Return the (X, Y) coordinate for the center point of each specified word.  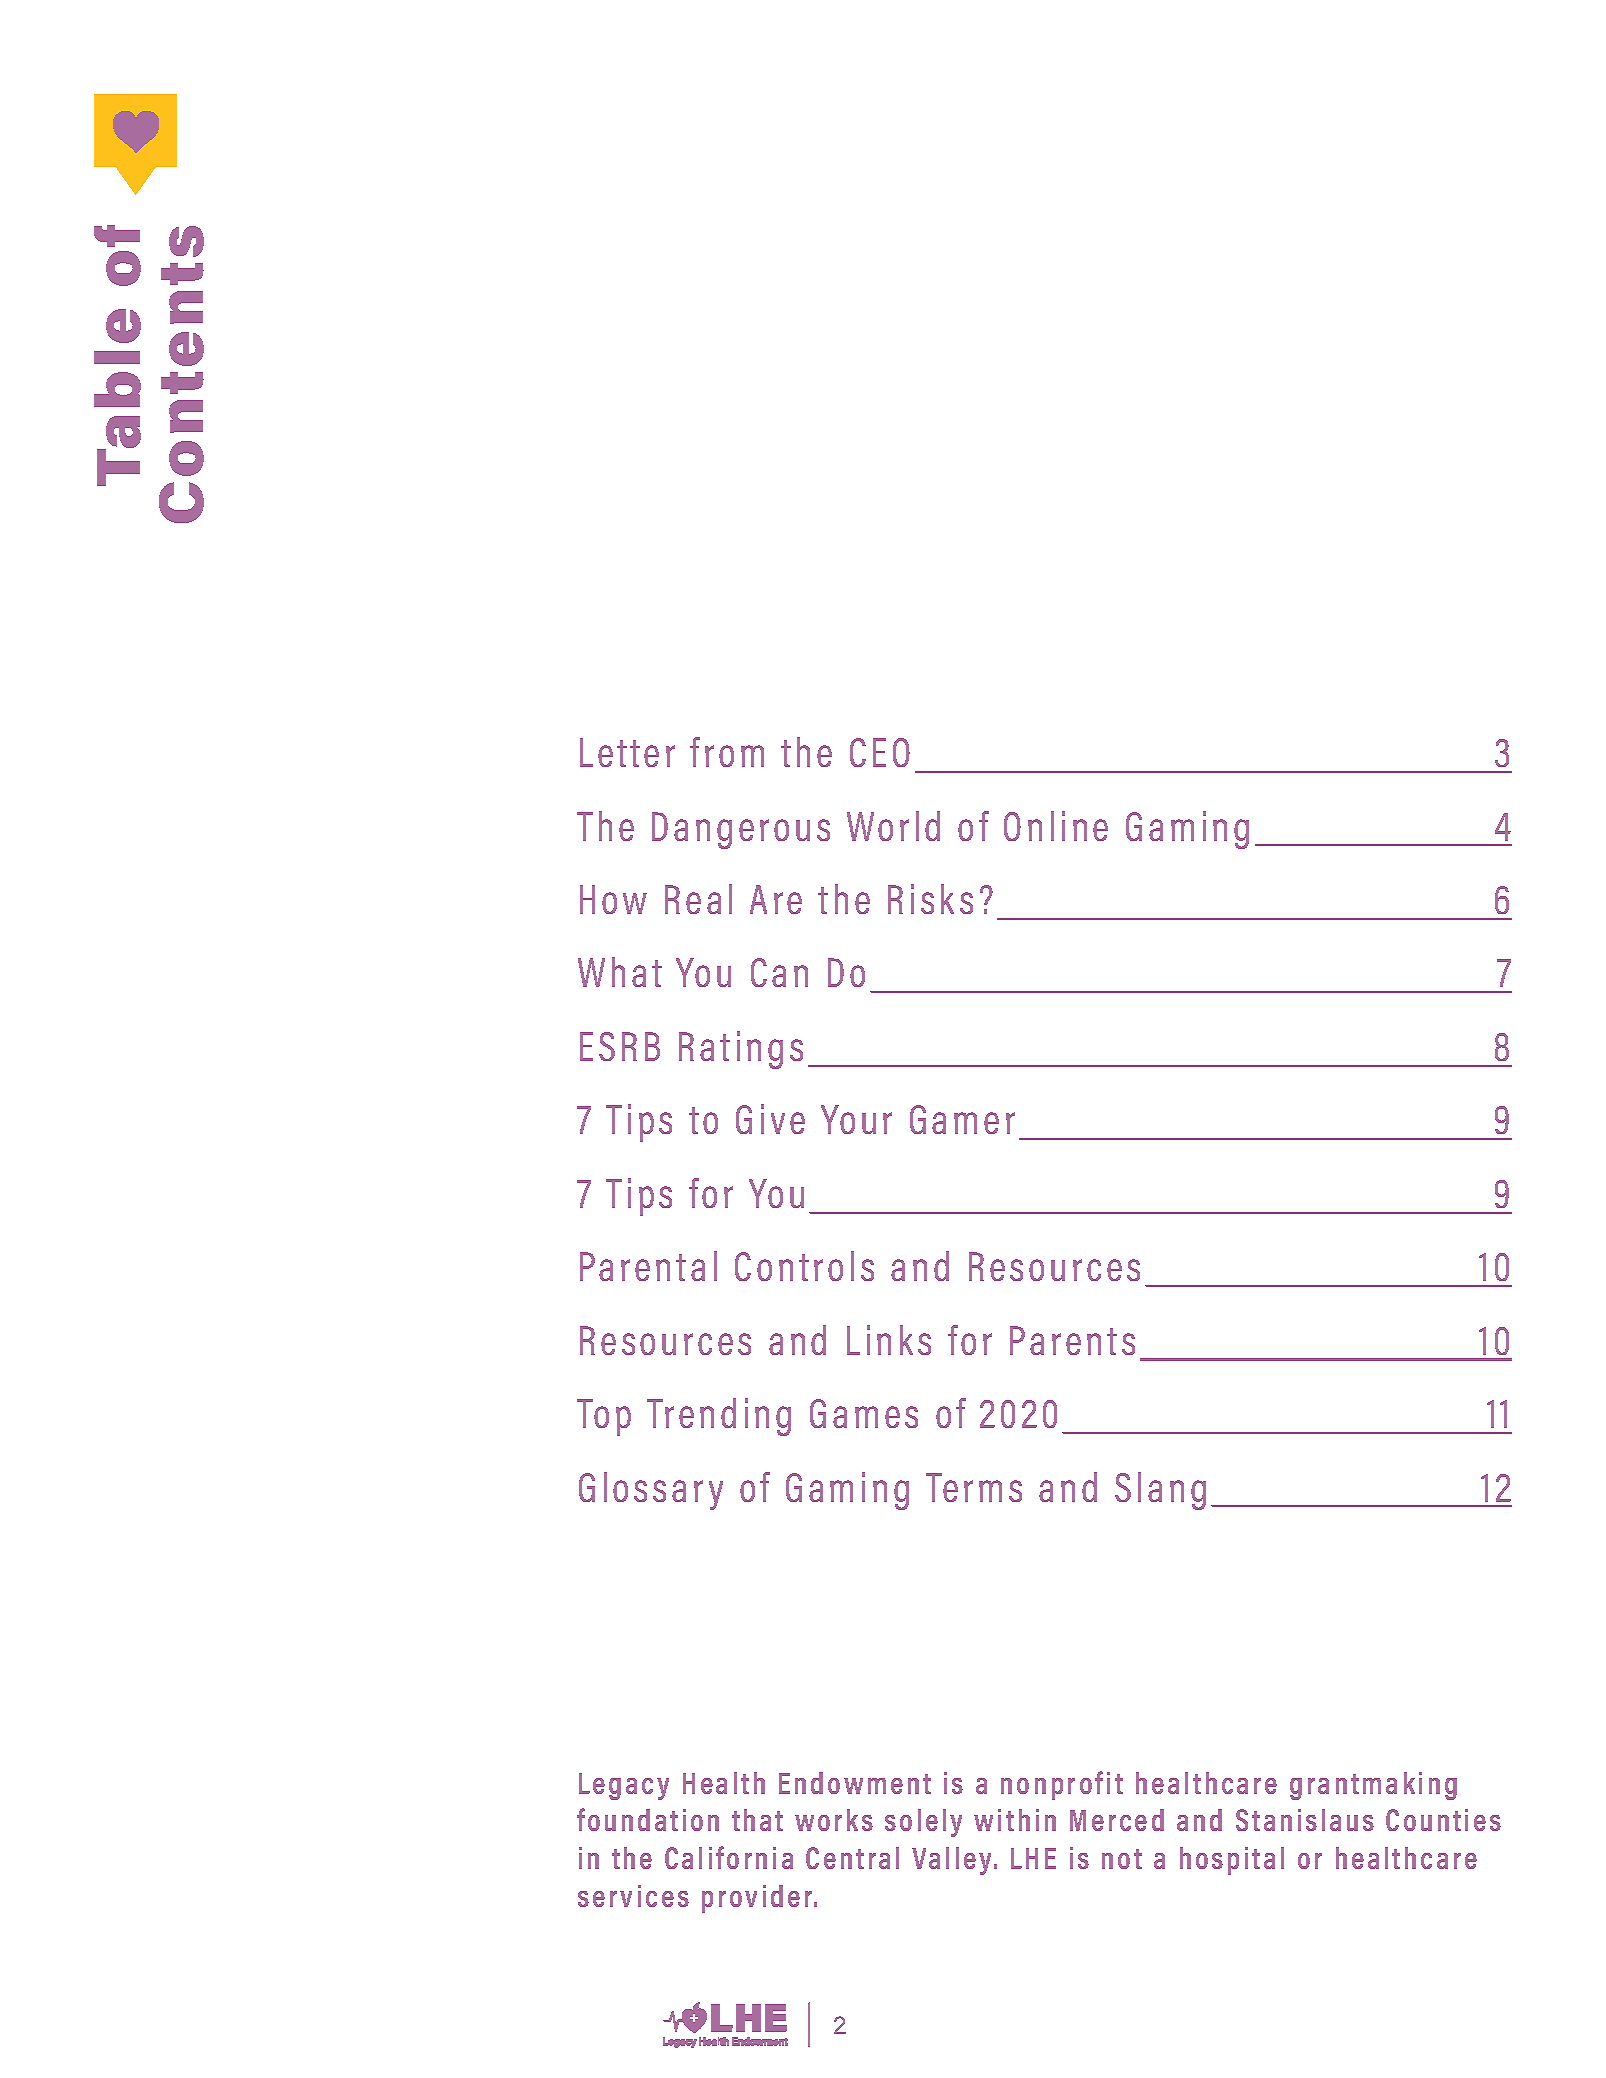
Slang (1160, 1491)
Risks (930, 899)
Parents (1072, 1340)
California (729, 1857)
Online (1056, 826)
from (727, 752)
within (1015, 1820)
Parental (648, 1266)
